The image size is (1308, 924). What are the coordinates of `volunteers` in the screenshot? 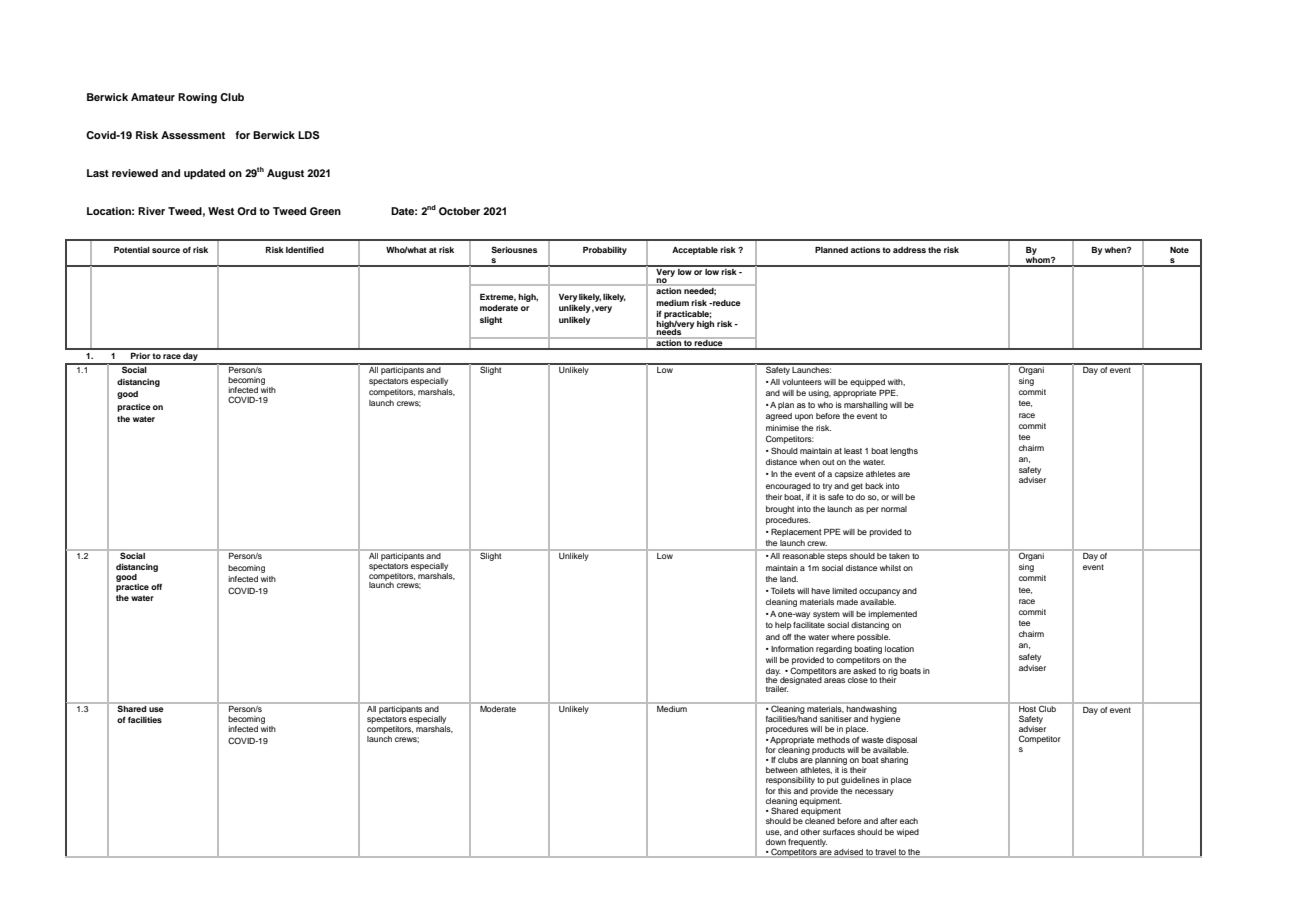 It's located at (802, 382).
